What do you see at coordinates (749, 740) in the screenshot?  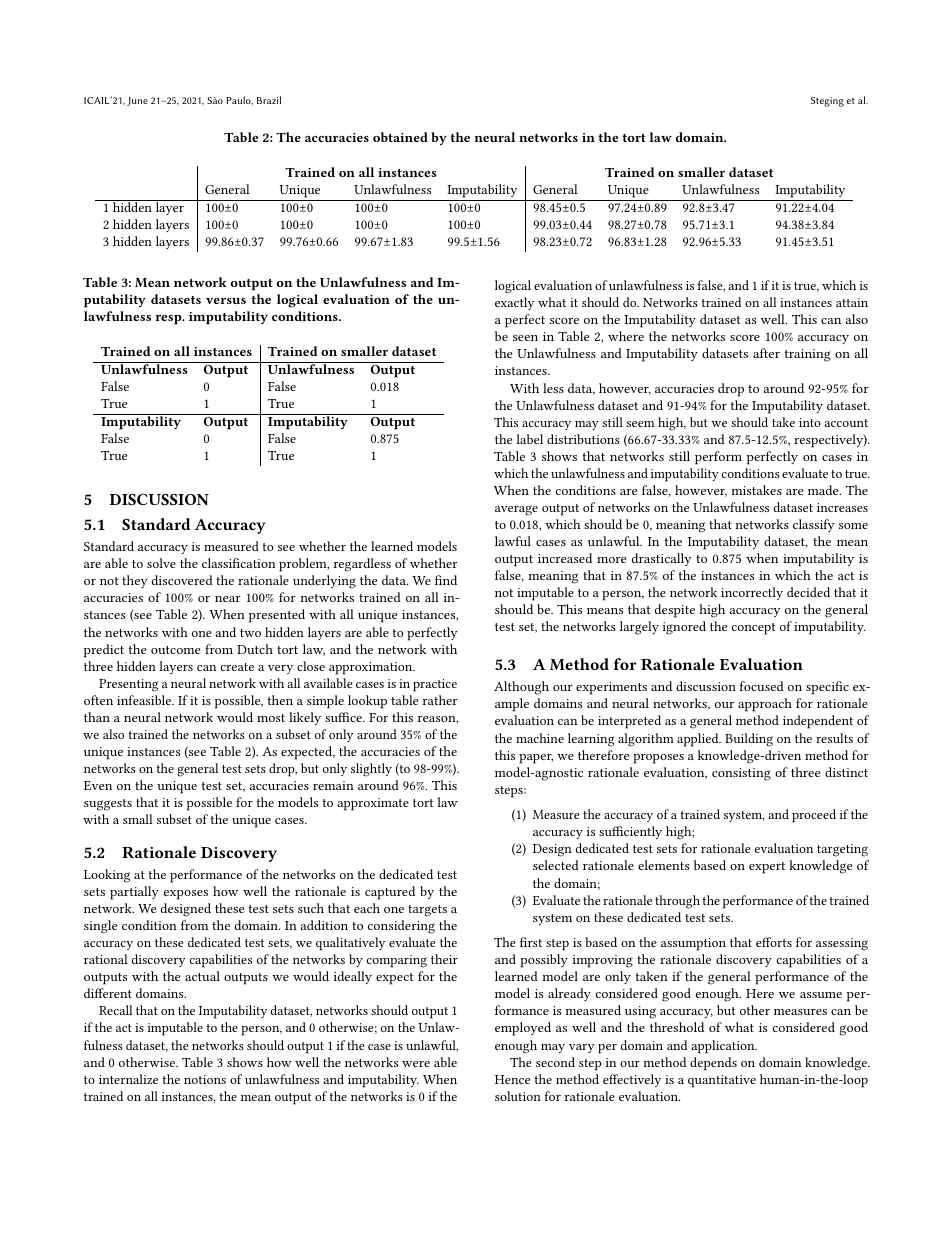 I see `Building` at bounding box center [749, 740].
